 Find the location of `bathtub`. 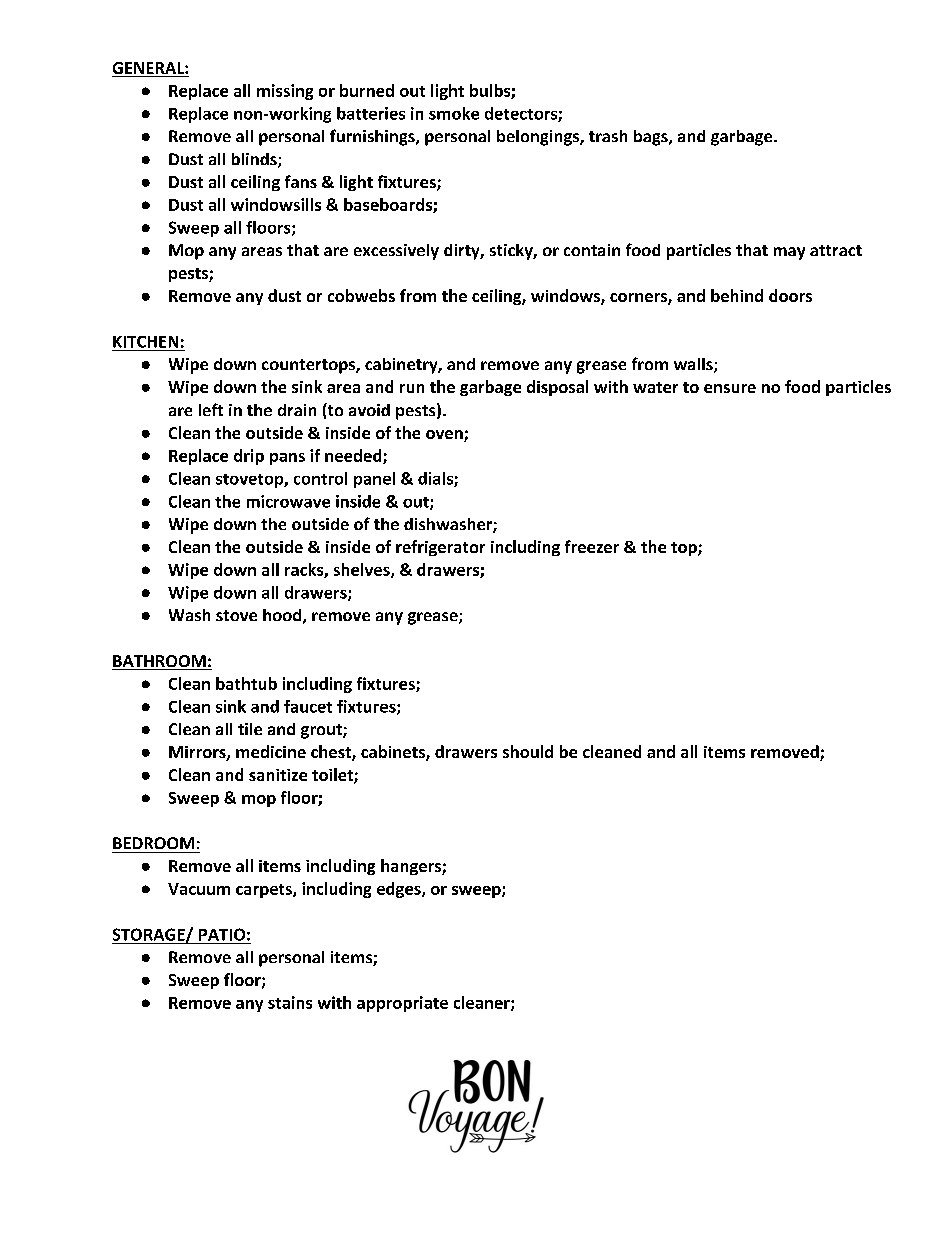

bathtub is located at coordinates (246, 683).
